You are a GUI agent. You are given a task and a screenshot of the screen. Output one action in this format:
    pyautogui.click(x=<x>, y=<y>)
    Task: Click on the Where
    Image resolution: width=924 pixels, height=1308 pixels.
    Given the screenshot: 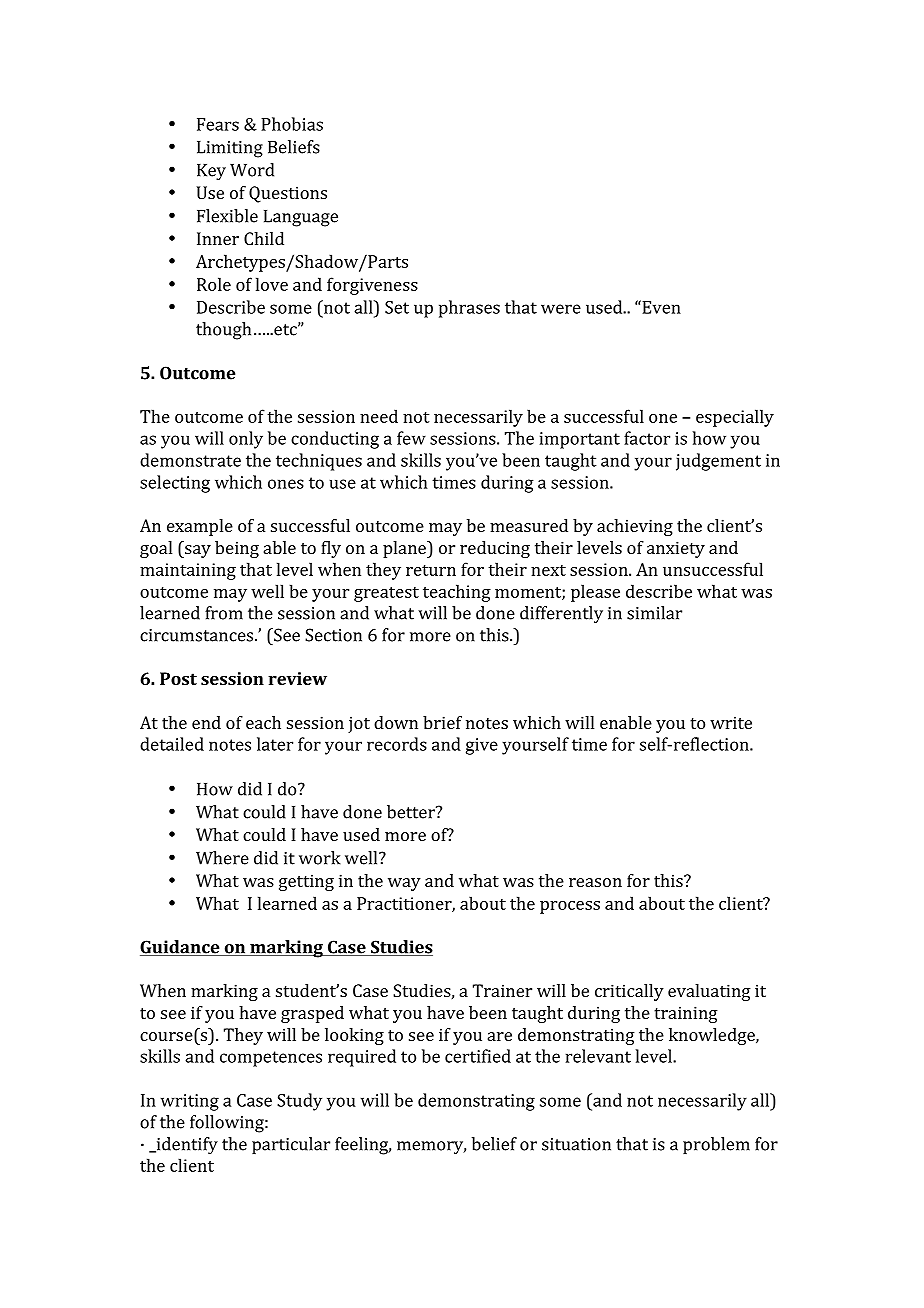 What is the action you would take?
    pyautogui.click(x=222, y=858)
